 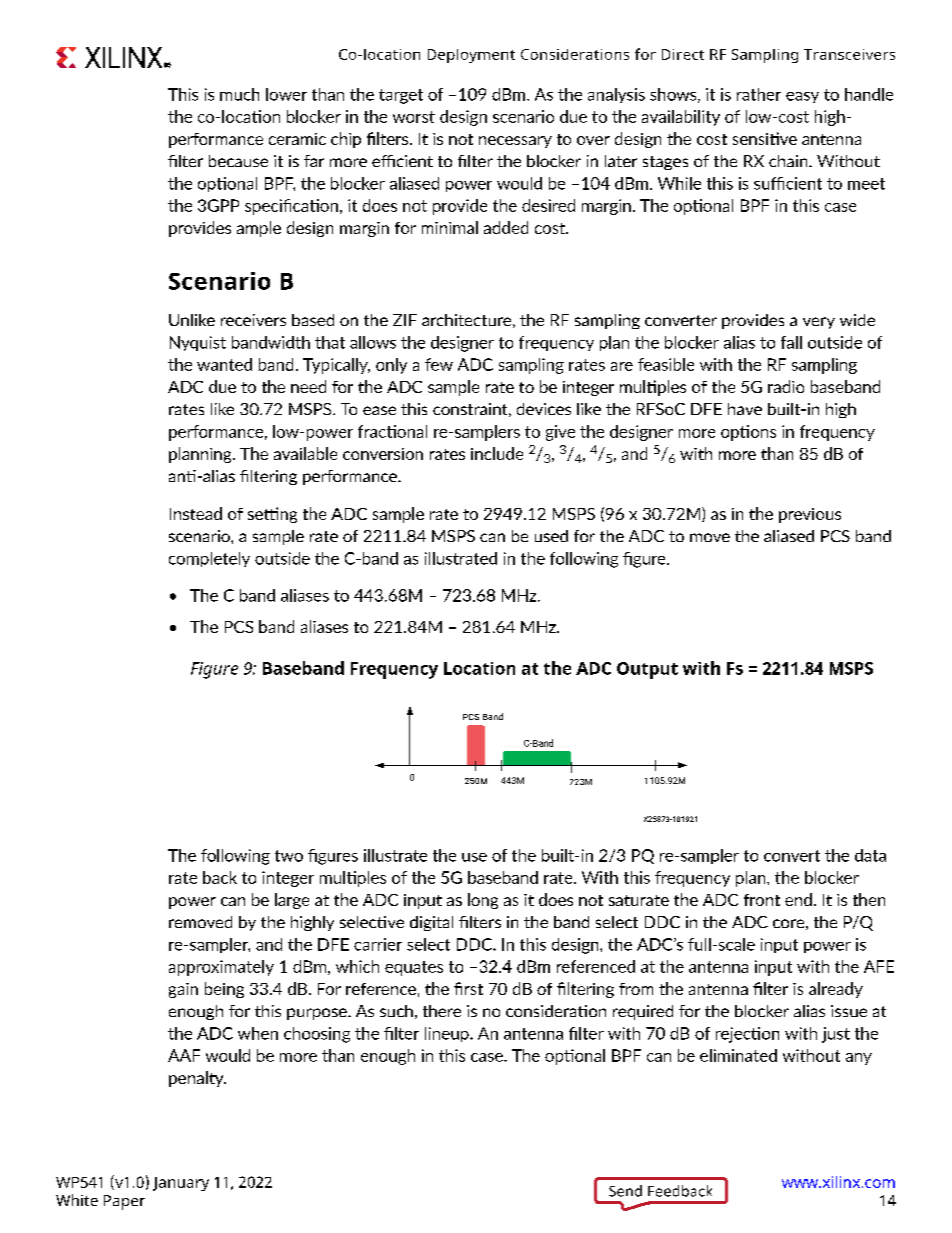 I want to click on easy, so click(x=802, y=97).
